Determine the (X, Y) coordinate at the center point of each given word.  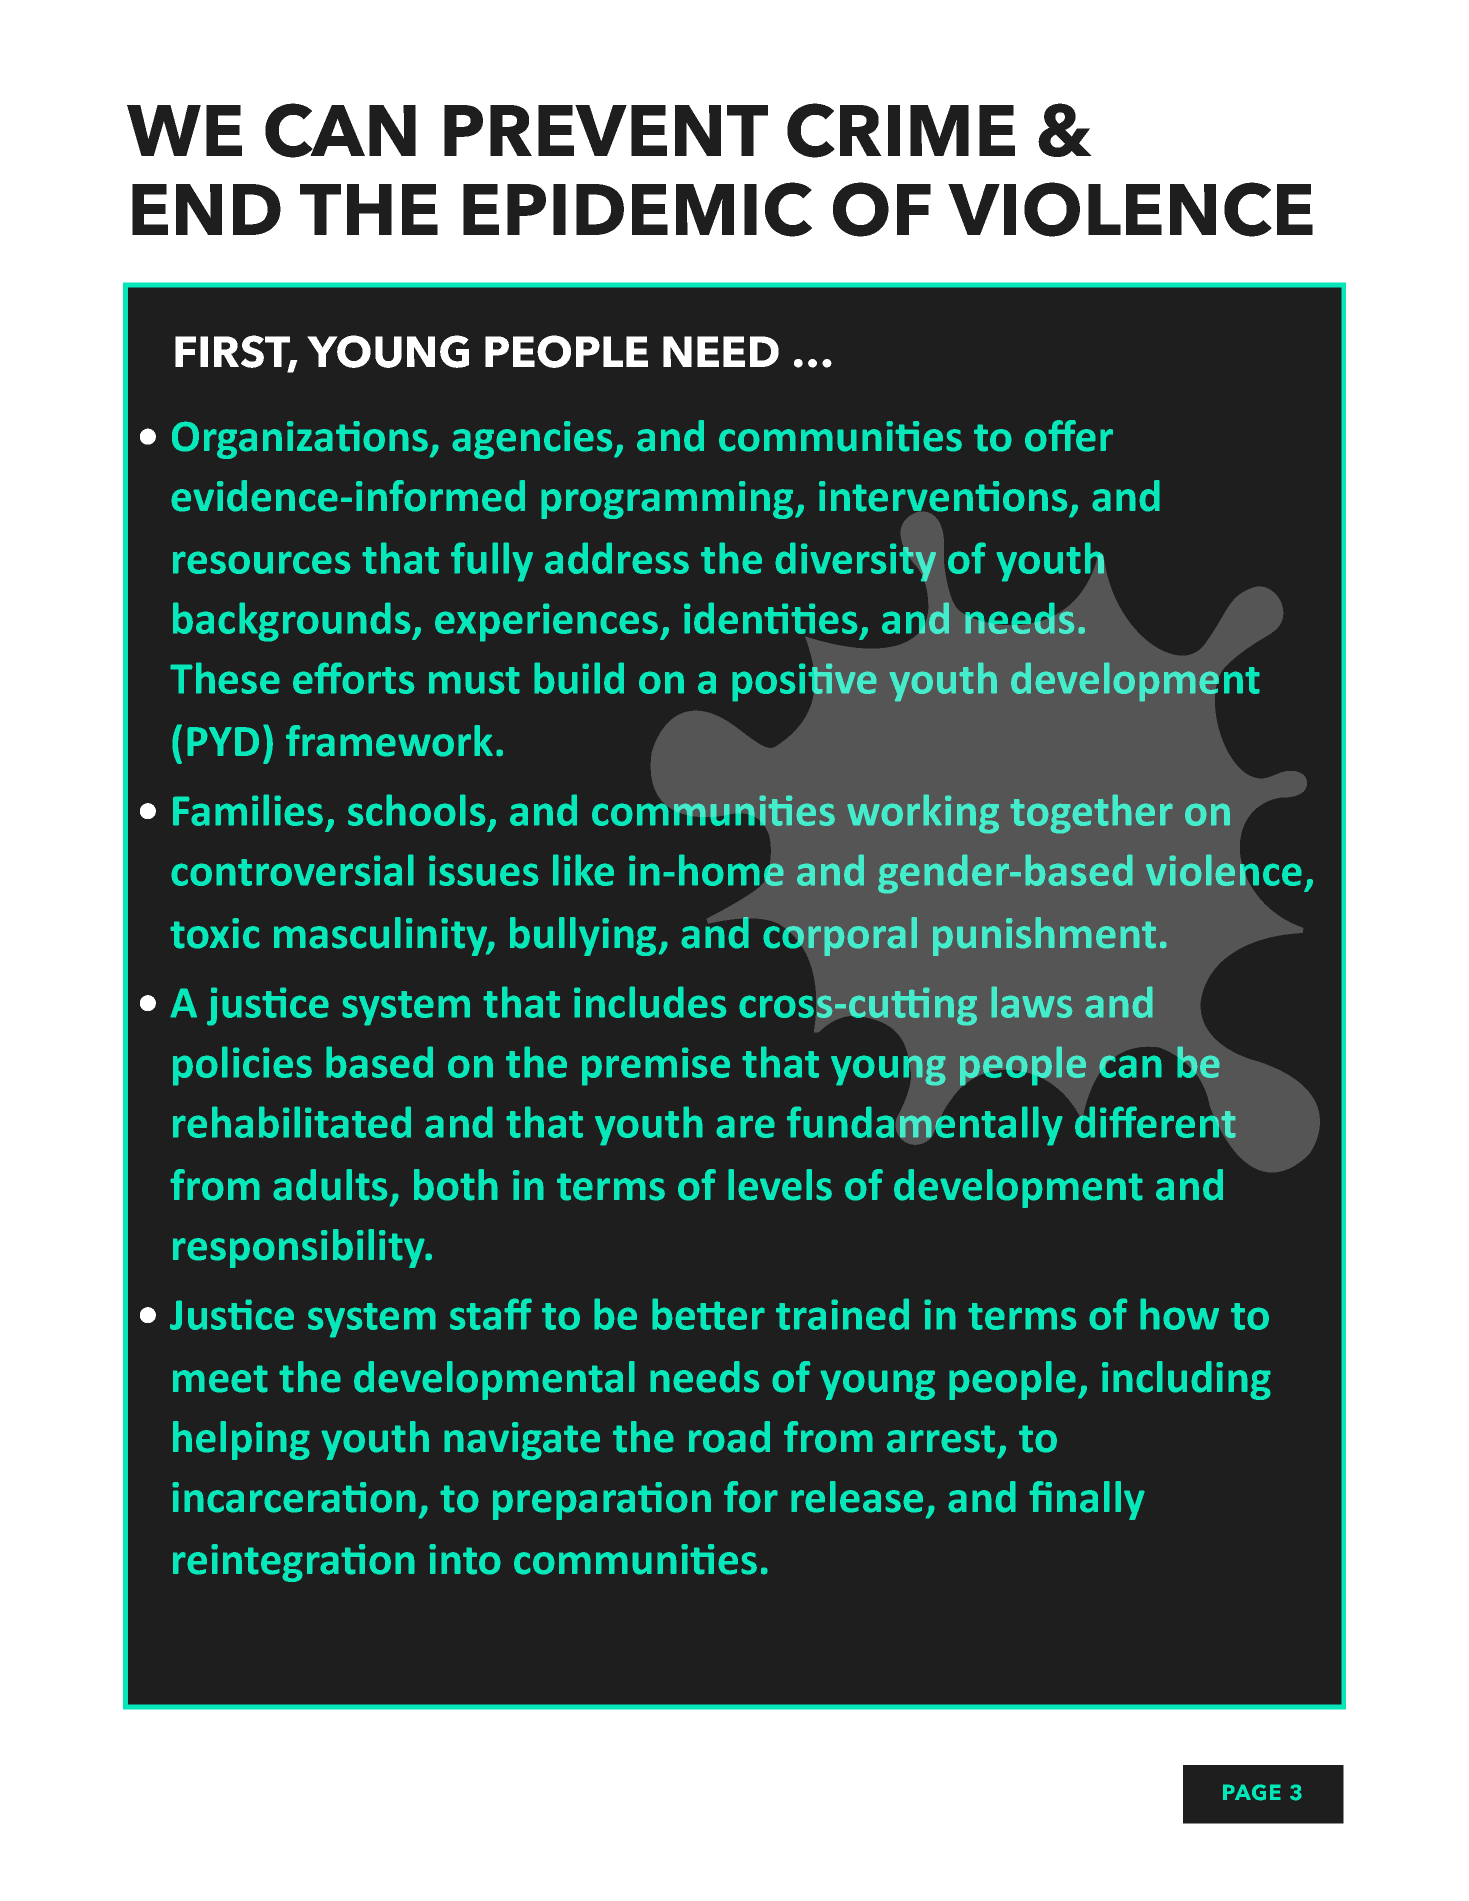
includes (650, 1002)
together (1091, 814)
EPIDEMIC (637, 209)
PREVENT (606, 130)
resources (262, 562)
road (729, 1437)
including (1186, 1380)
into (465, 1559)
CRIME (901, 130)
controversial (292, 870)
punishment (1044, 936)
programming (668, 500)
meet (220, 1379)
